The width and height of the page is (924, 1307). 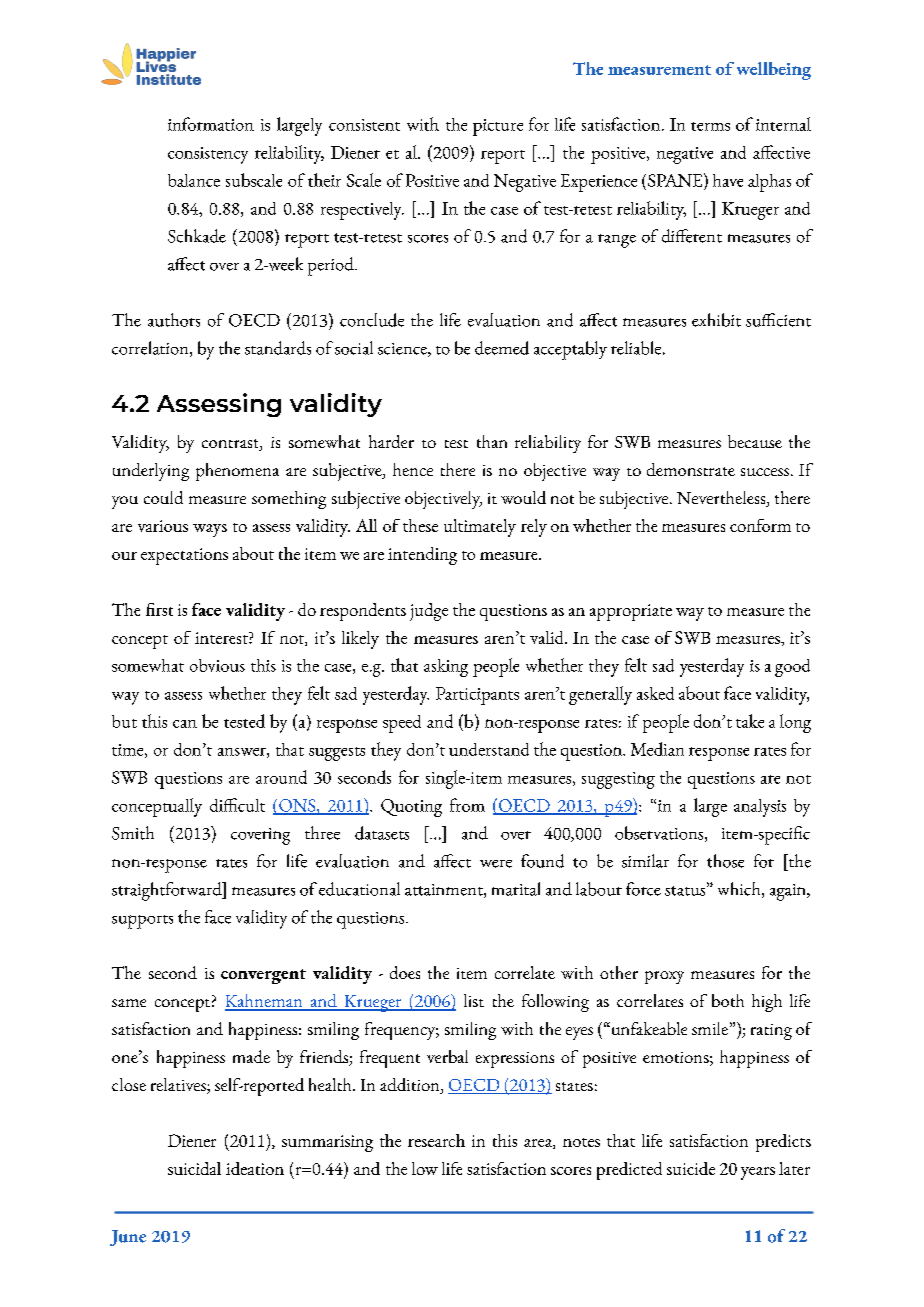 What do you see at coordinates (217, 665) in the page?
I see `obvious` at bounding box center [217, 665].
